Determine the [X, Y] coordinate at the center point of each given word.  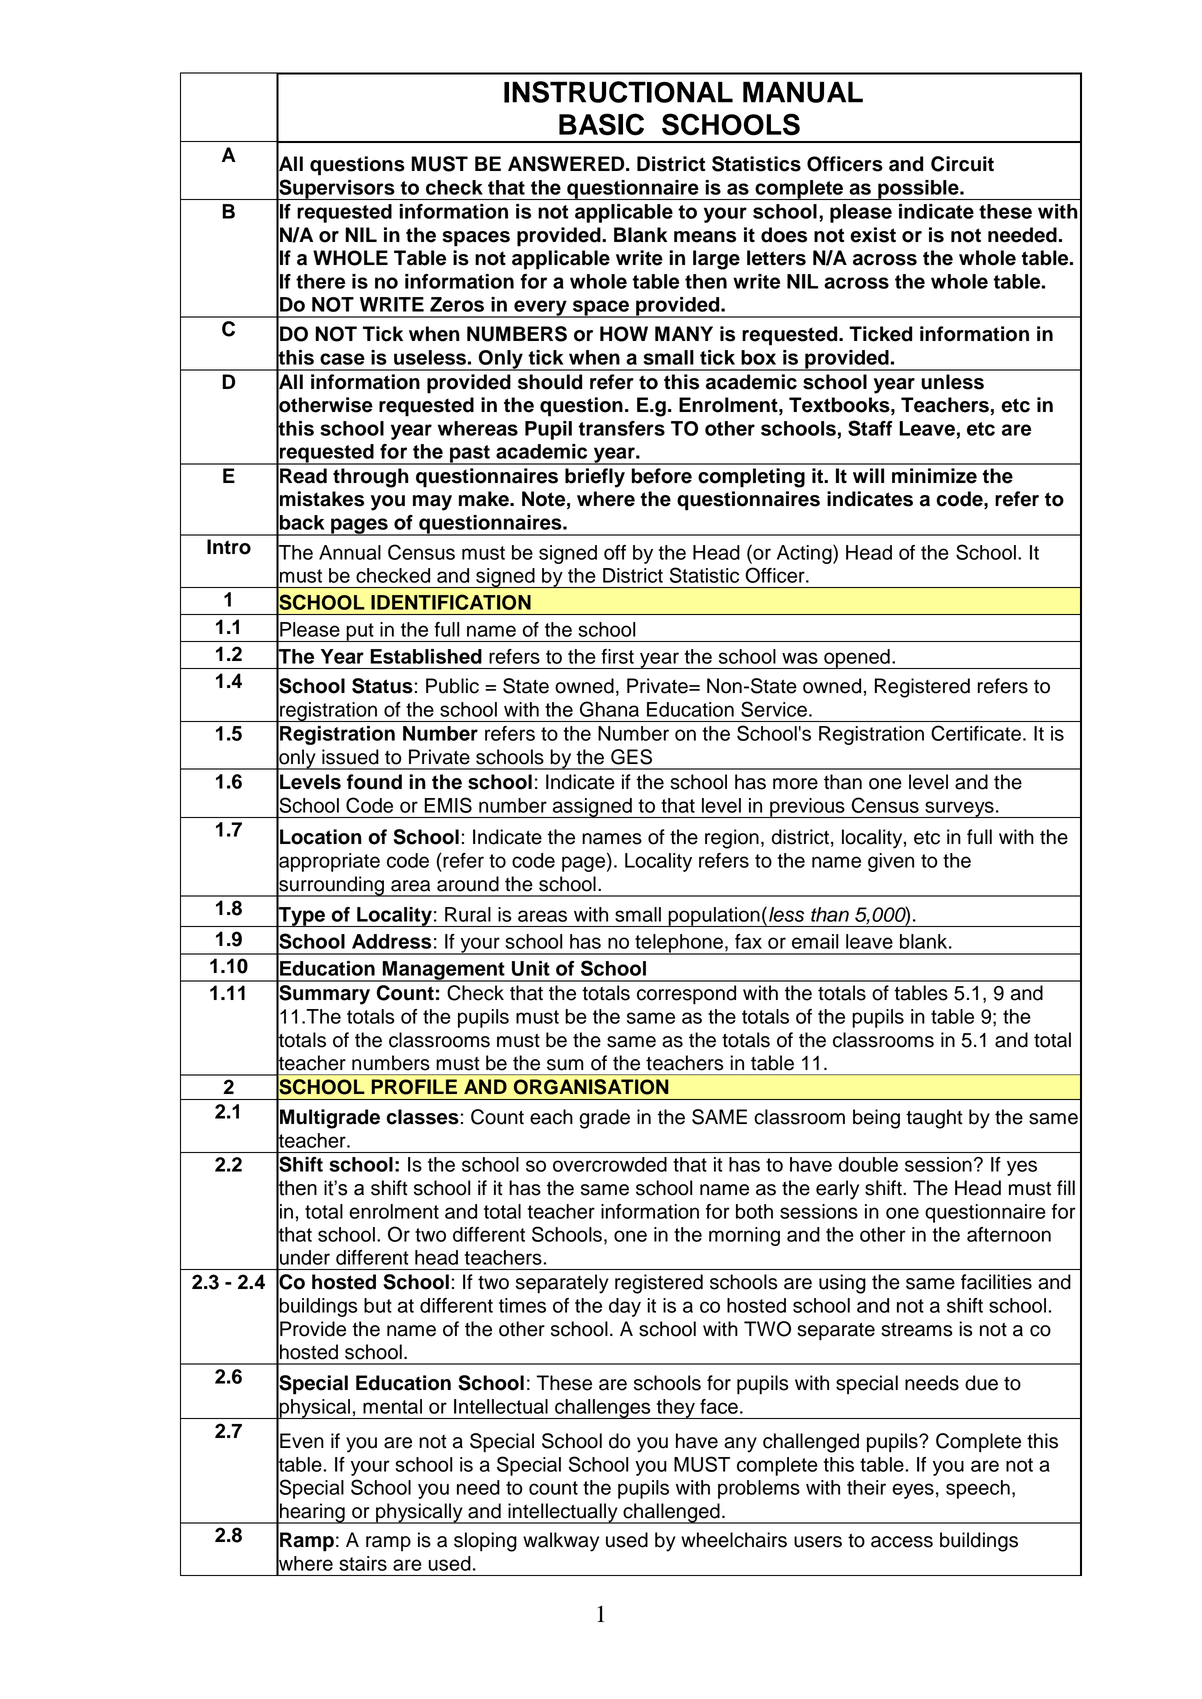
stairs [363, 1563]
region [732, 839]
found [374, 782]
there [320, 281]
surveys [959, 809]
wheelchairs [734, 1540]
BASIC [601, 124]
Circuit [962, 164]
